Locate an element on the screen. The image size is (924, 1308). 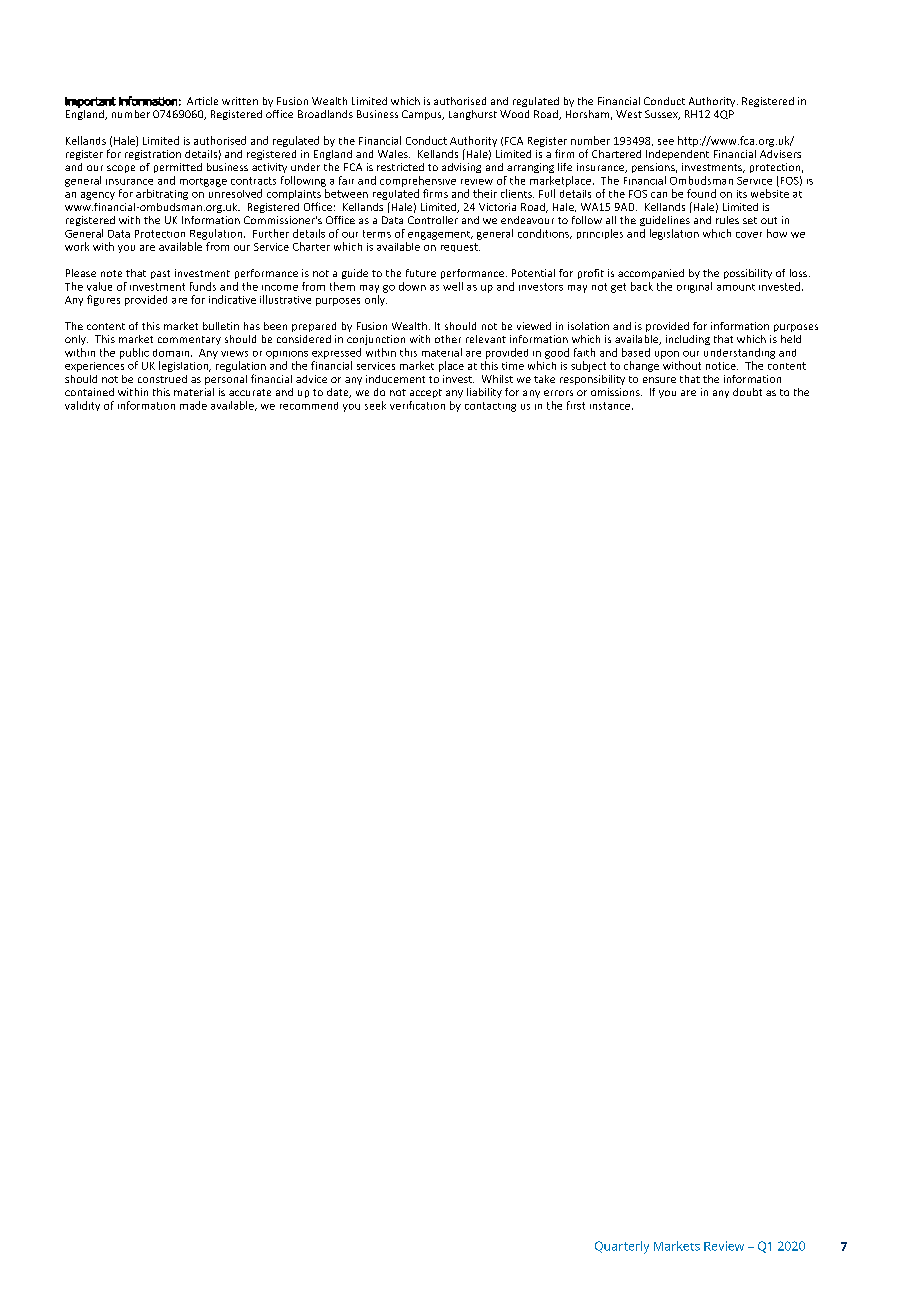
Quarterly is located at coordinates (622, 1247).
